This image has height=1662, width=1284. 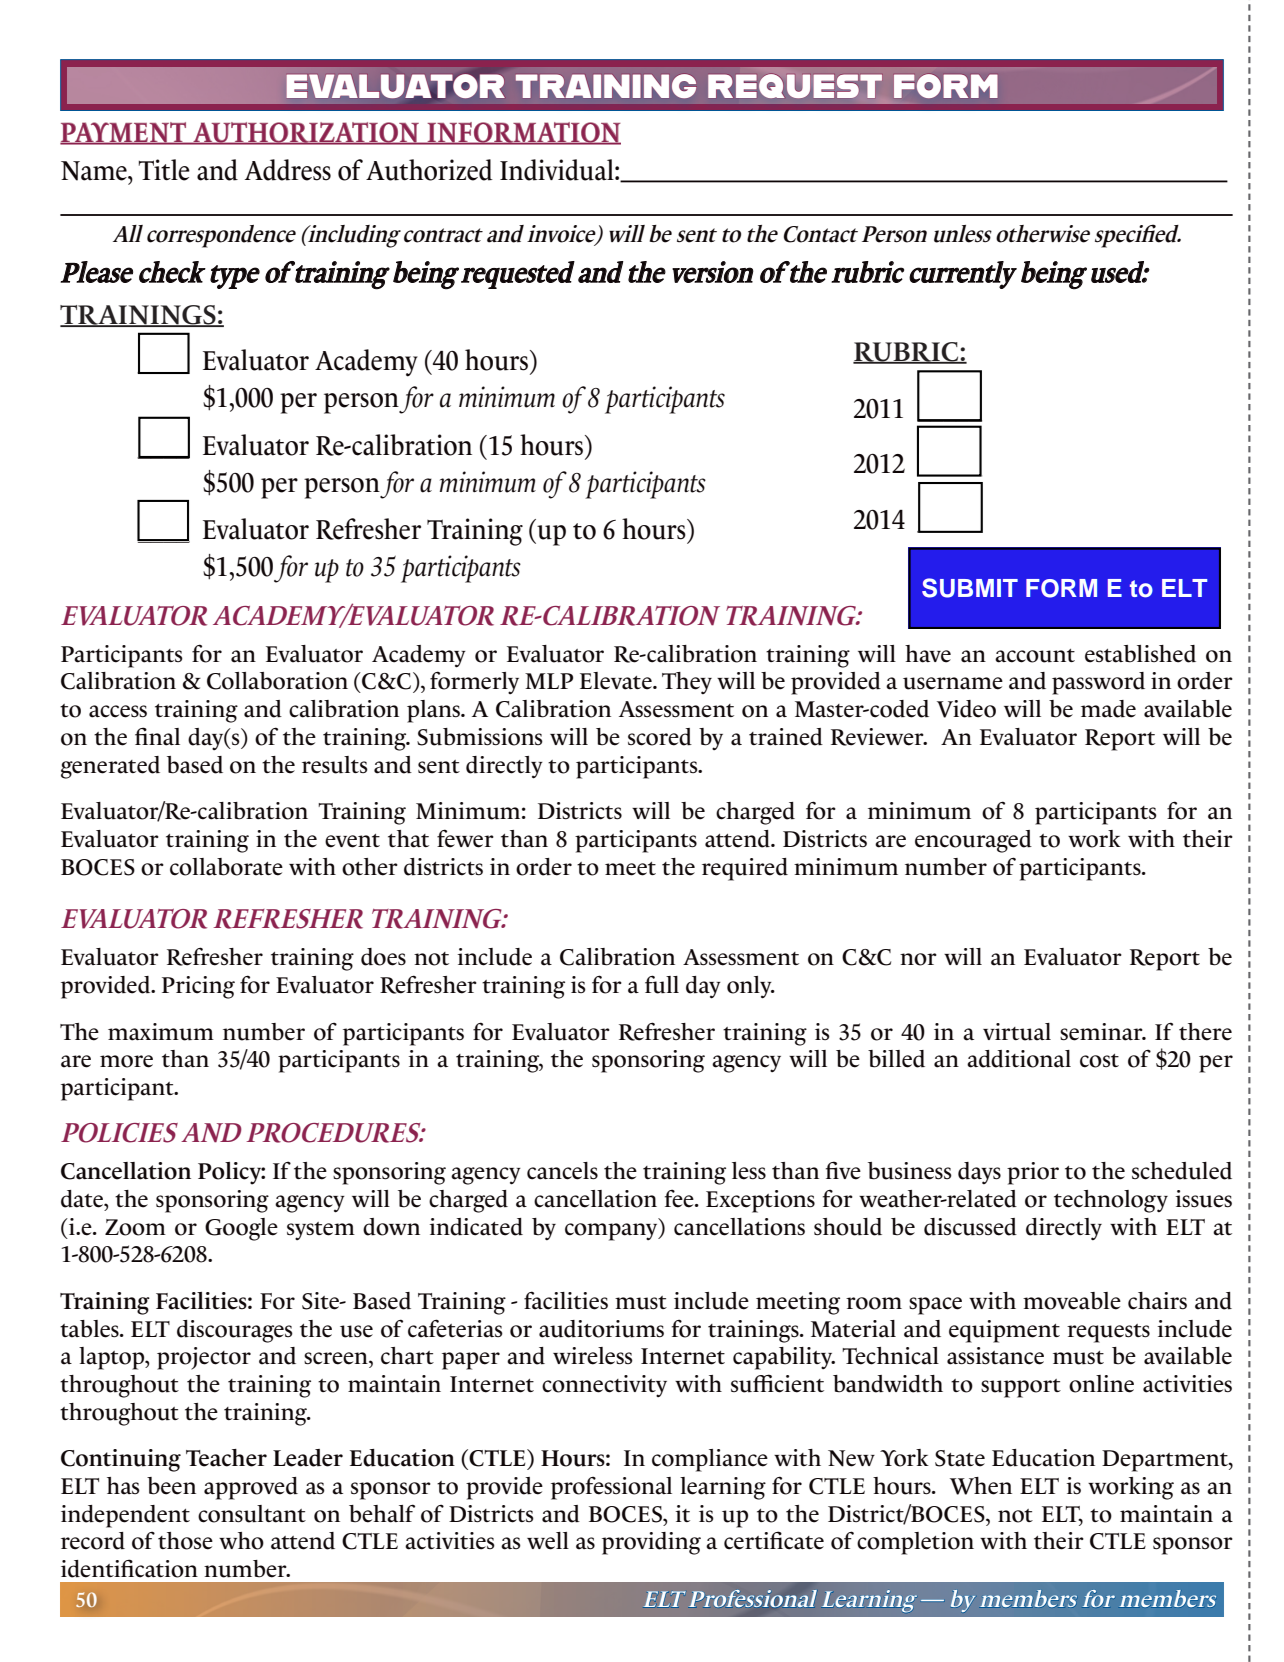 What do you see at coordinates (429, 170) in the image?
I see `Authorized` at bounding box center [429, 170].
